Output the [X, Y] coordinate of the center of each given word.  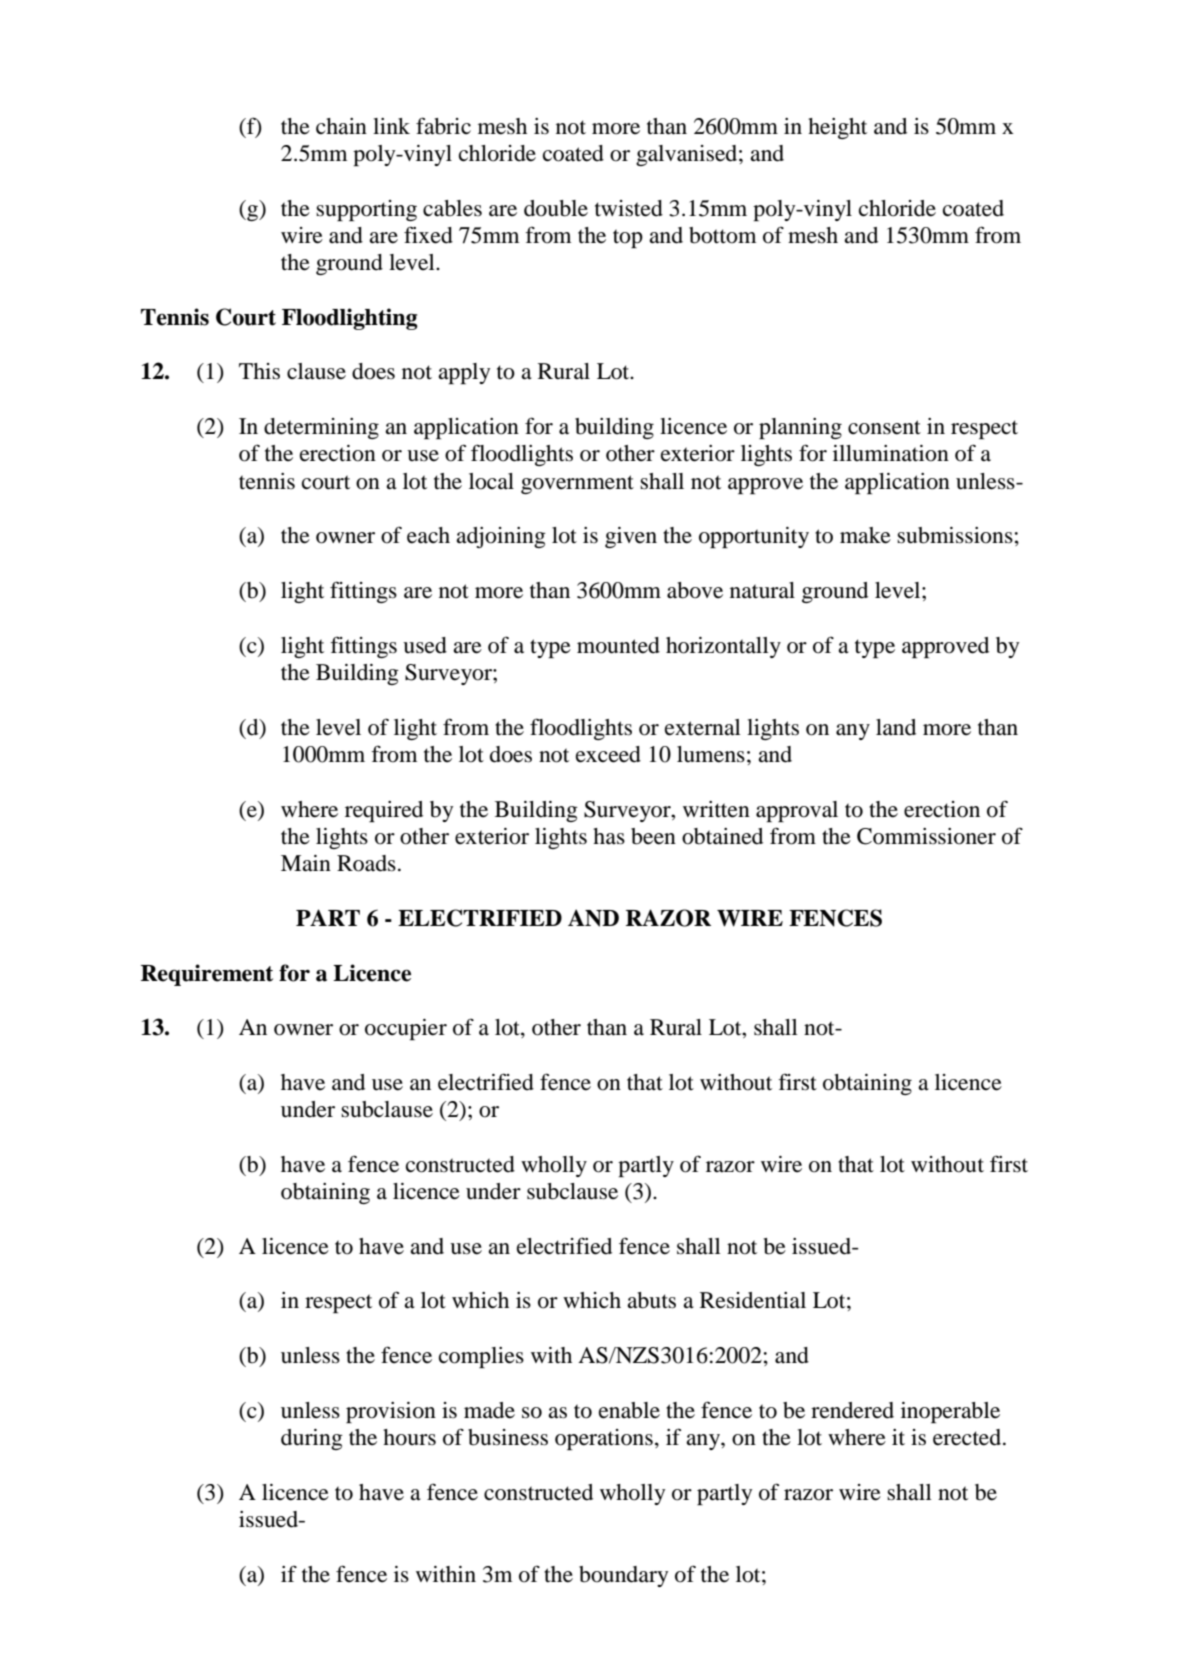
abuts [651, 1300]
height [837, 128]
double [556, 208]
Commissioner [926, 836]
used [425, 645]
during [312, 1439]
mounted [618, 645]
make [865, 535]
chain [341, 126]
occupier [406, 1029]
